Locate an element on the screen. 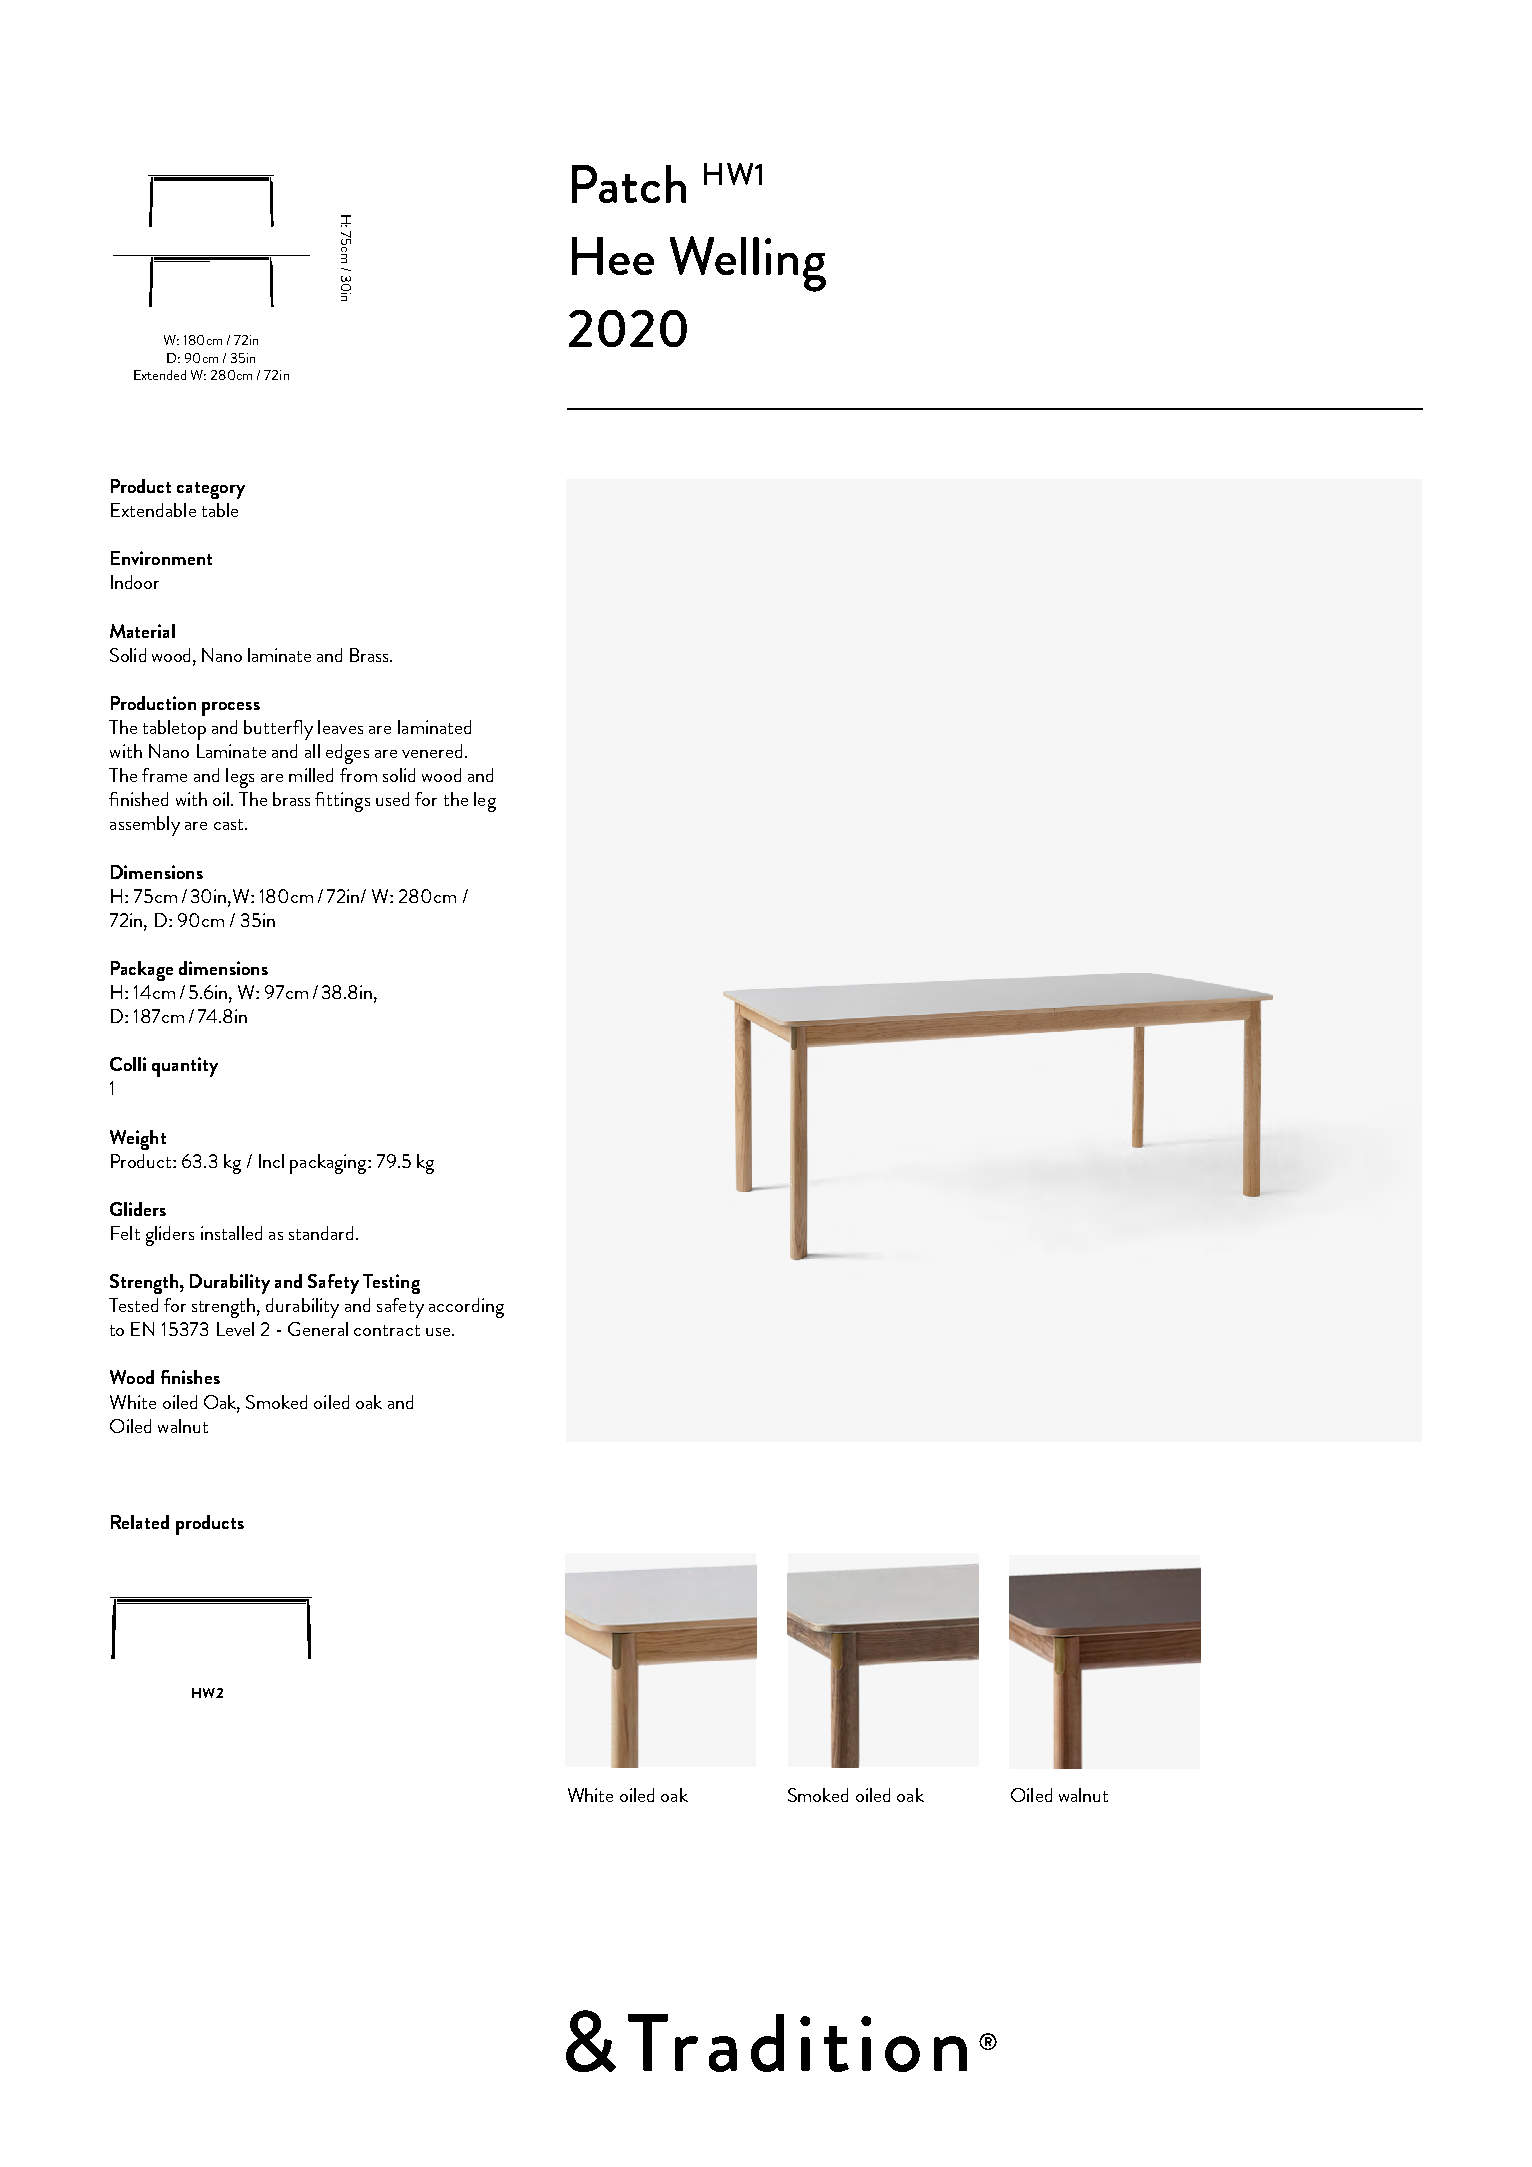 The height and width of the screenshot is (2167, 1532). Patch is located at coordinates (629, 184).
